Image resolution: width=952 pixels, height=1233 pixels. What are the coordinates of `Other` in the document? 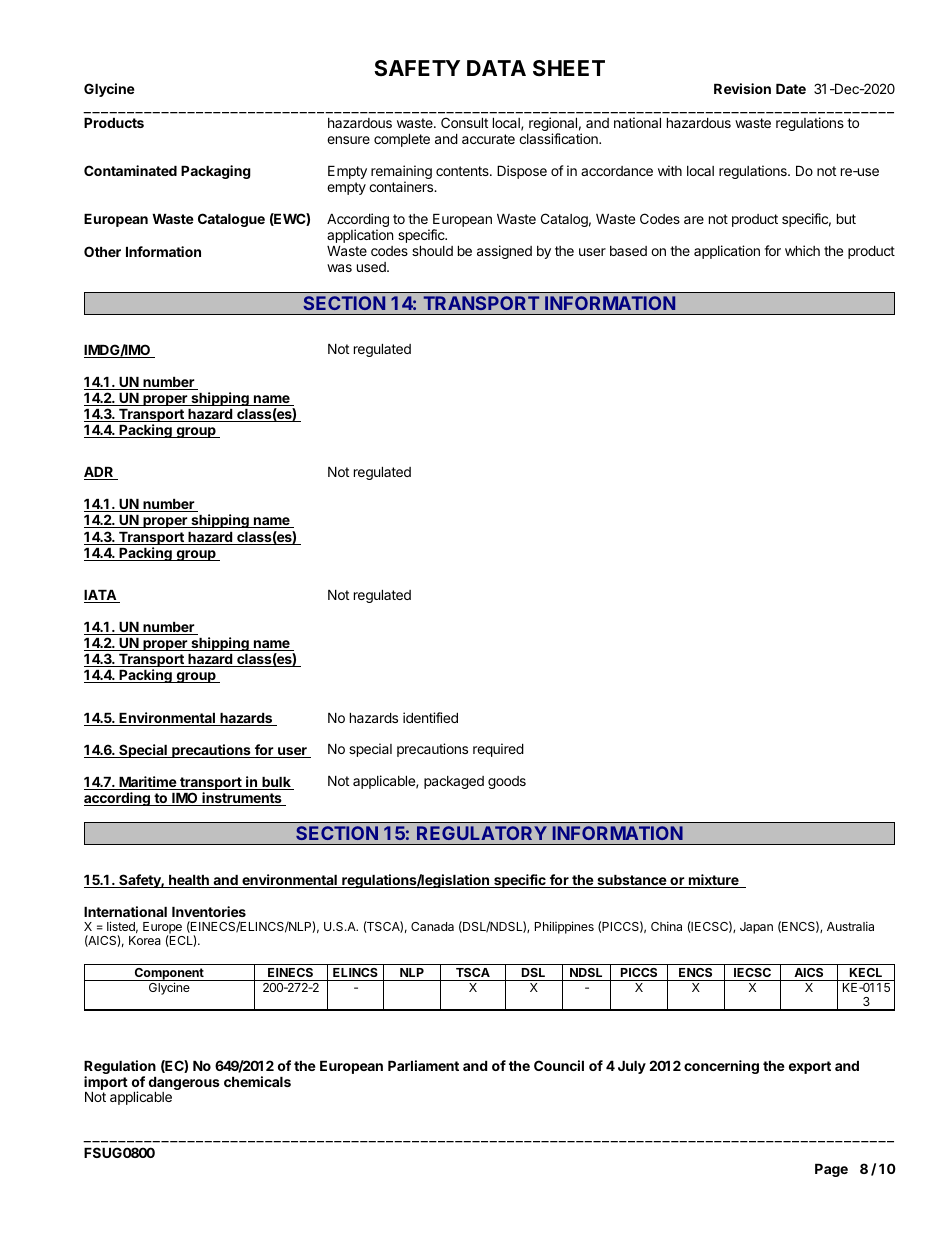 It's located at (102, 251).
